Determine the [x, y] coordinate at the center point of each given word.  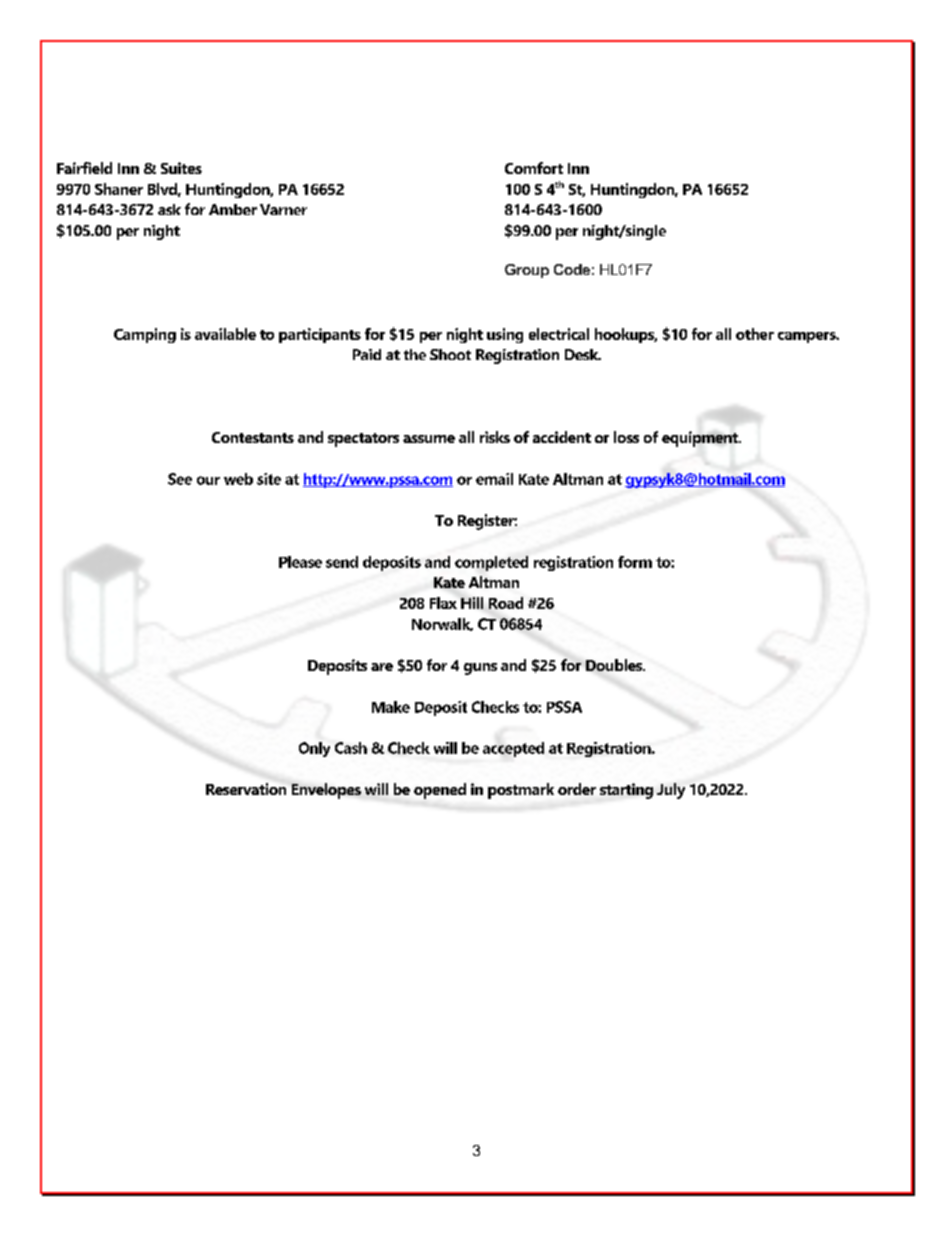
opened [440, 791]
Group [527, 271]
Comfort [534, 168]
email [494, 479]
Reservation [246, 789]
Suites [181, 168]
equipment [701, 439]
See [180, 479]
